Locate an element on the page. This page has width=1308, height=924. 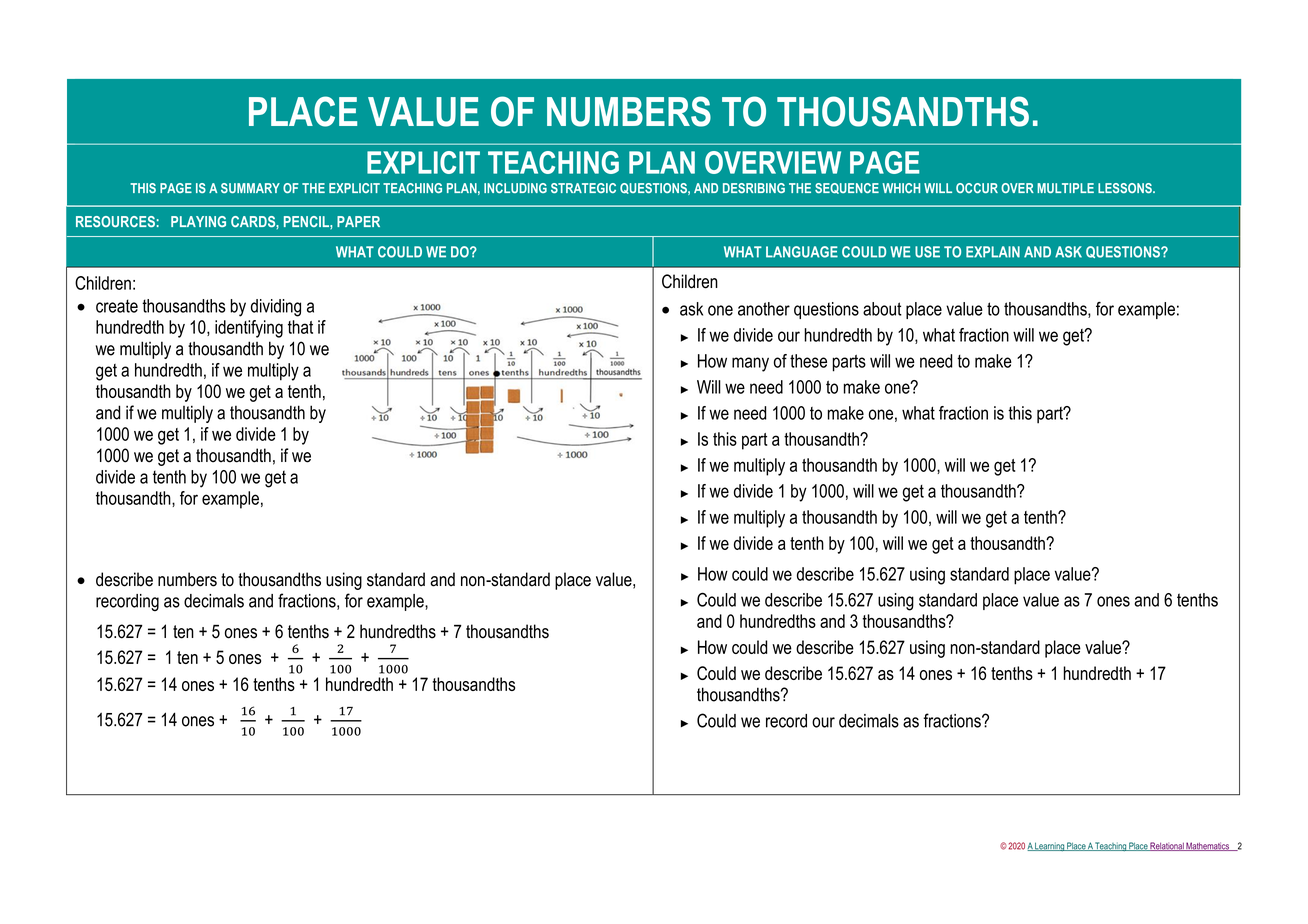
SUMMARY is located at coordinates (250, 188).
